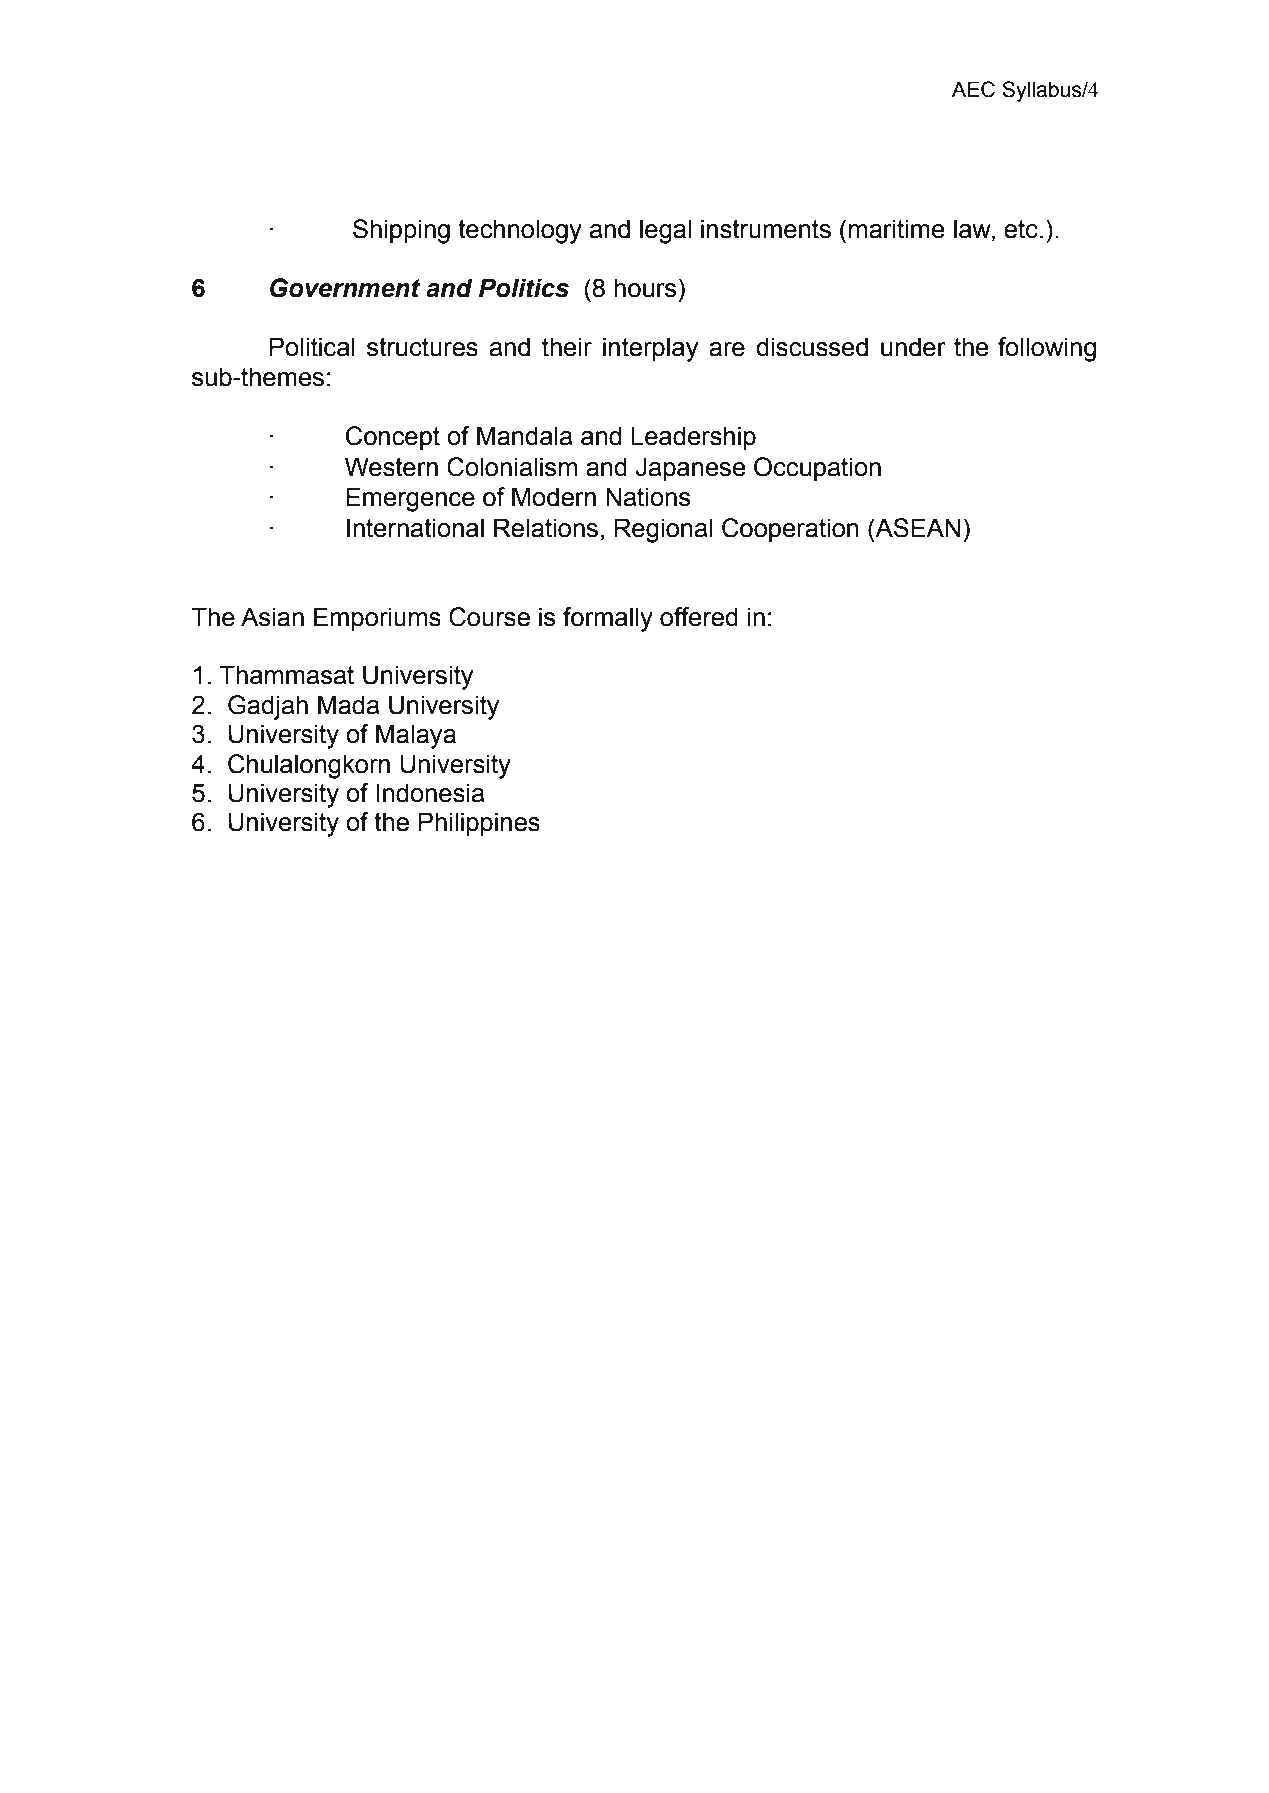 The width and height of the page is (1269, 1793). What do you see at coordinates (401, 231) in the page?
I see `Shipping` at bounding box center [401, 231].
